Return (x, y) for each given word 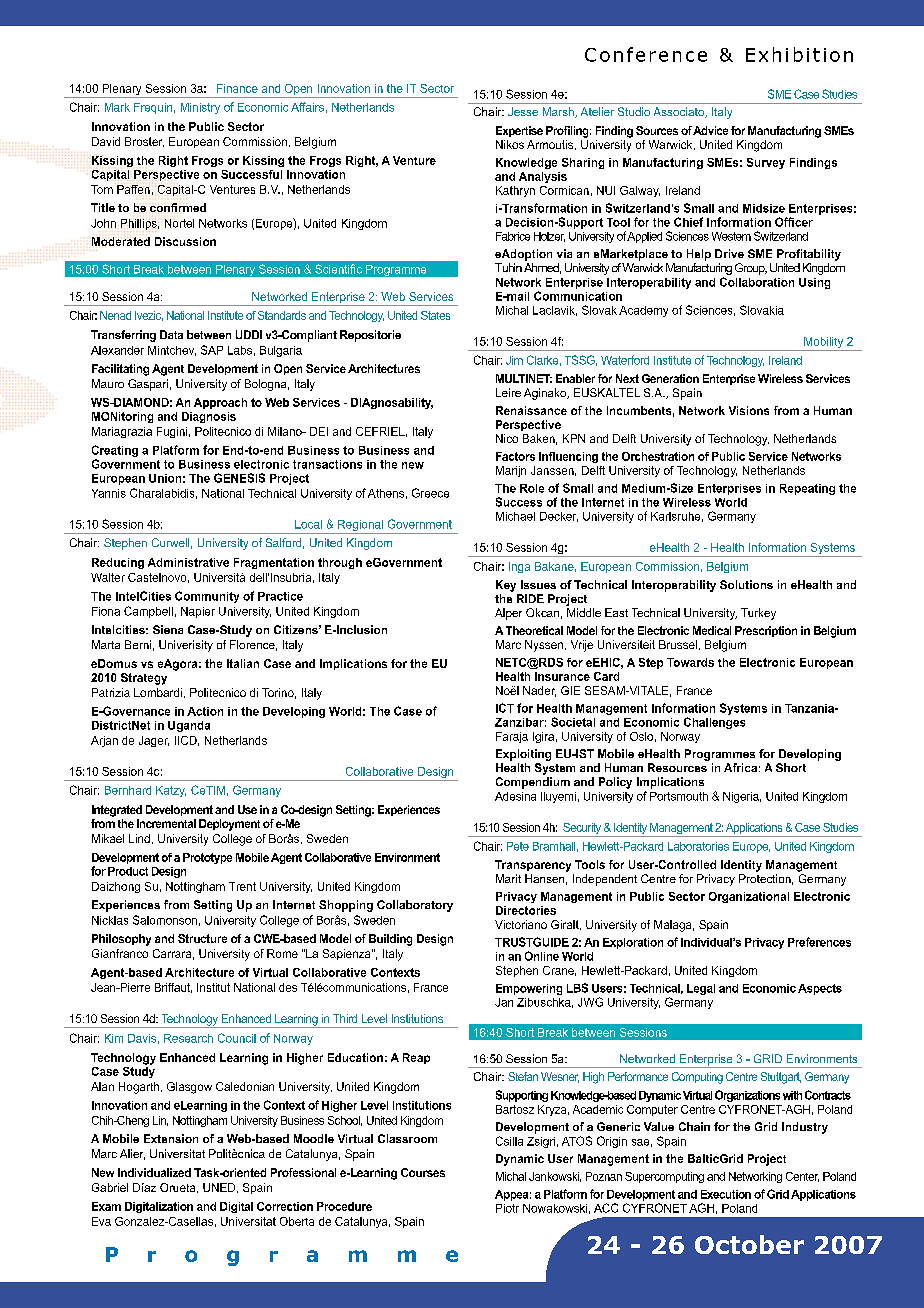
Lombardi (158, 692)
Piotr (507, 1208)
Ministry (200, 108)
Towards (690, 662)
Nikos (510, 144)
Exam (106, 1206)
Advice (710, 130)
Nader (539, 691)
